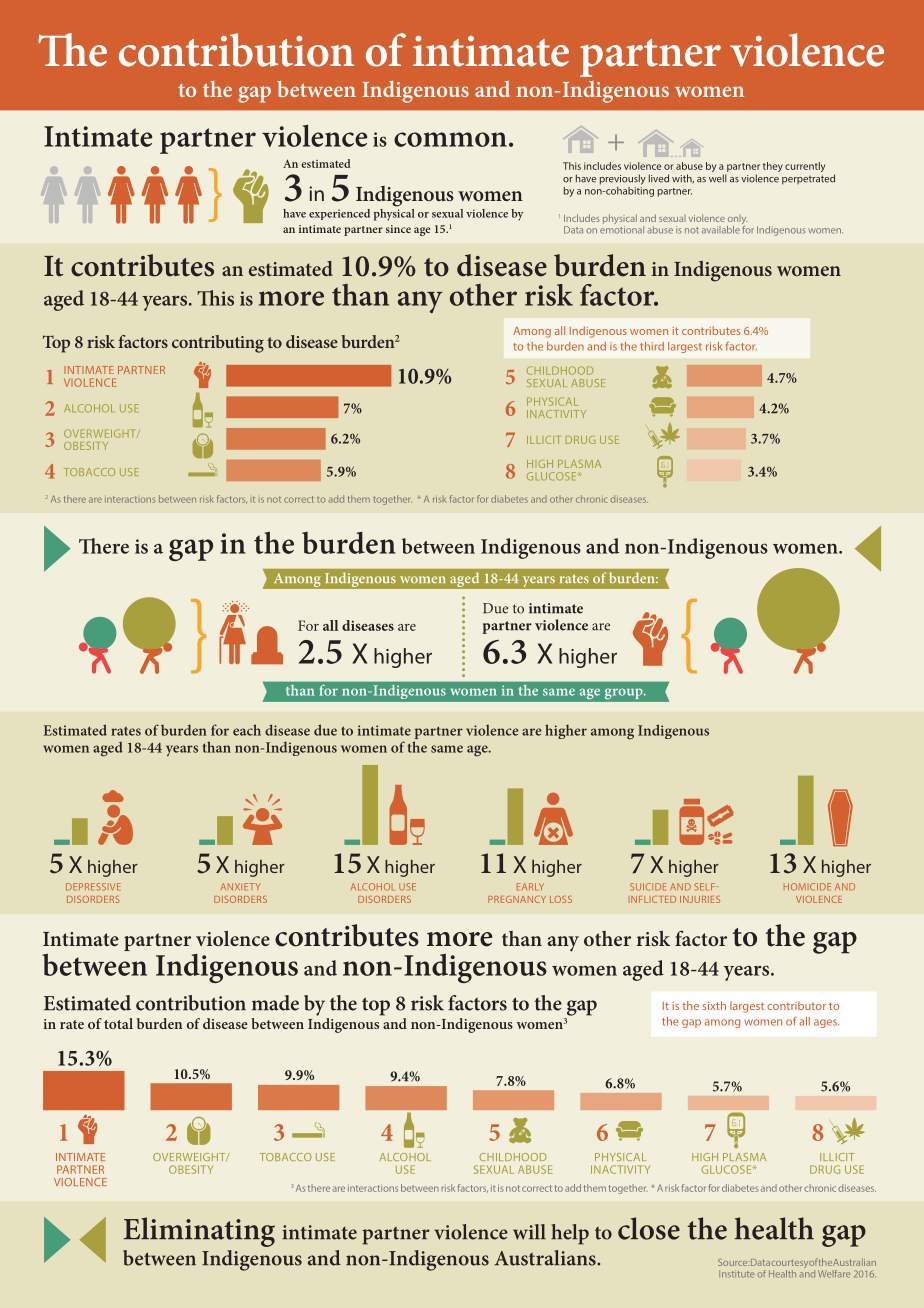  What do you see at coordinates (450, 139) in the document?
I see `common` at bounding box center [450, 139].
